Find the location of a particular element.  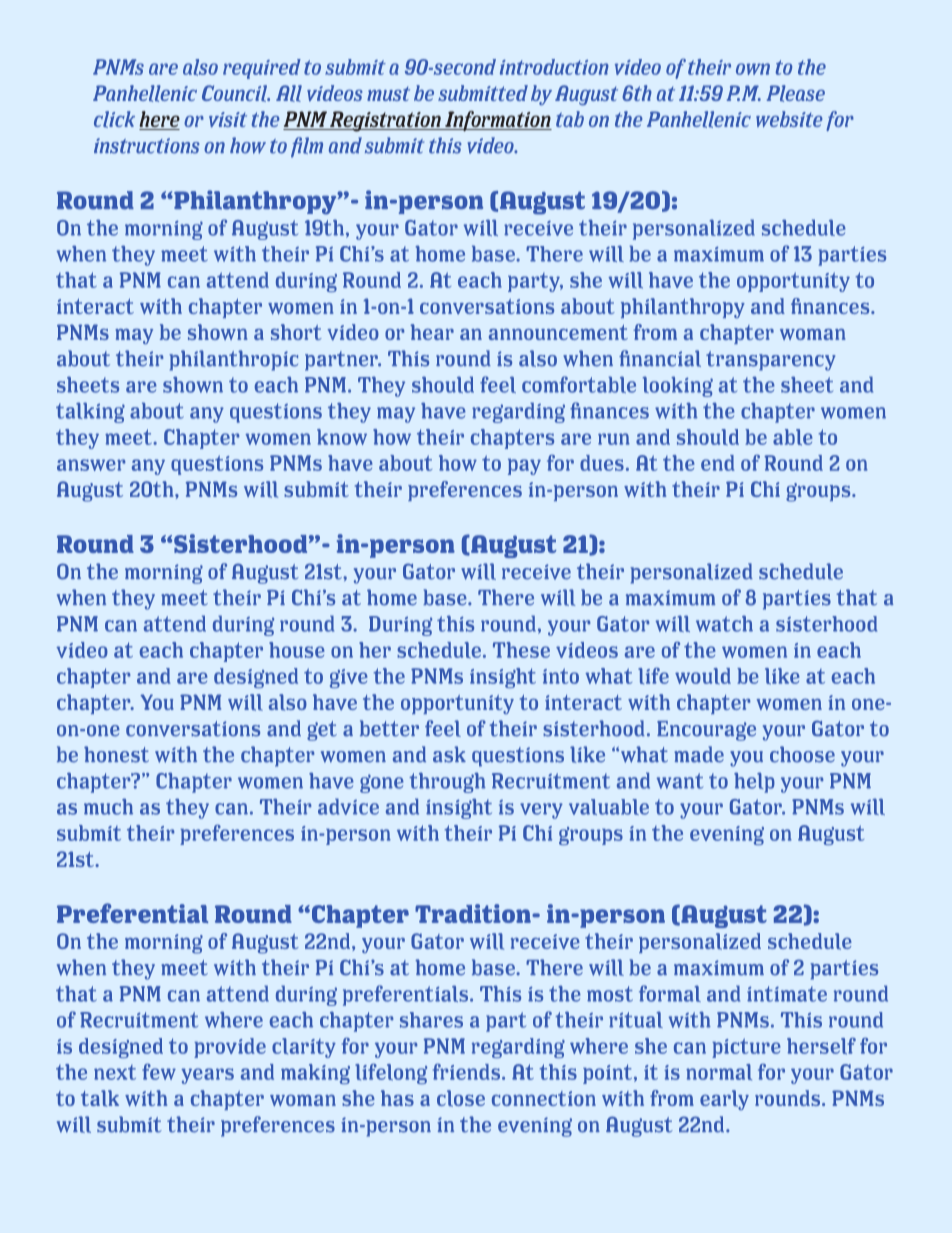

few is located at coordinates (159, 1071).
